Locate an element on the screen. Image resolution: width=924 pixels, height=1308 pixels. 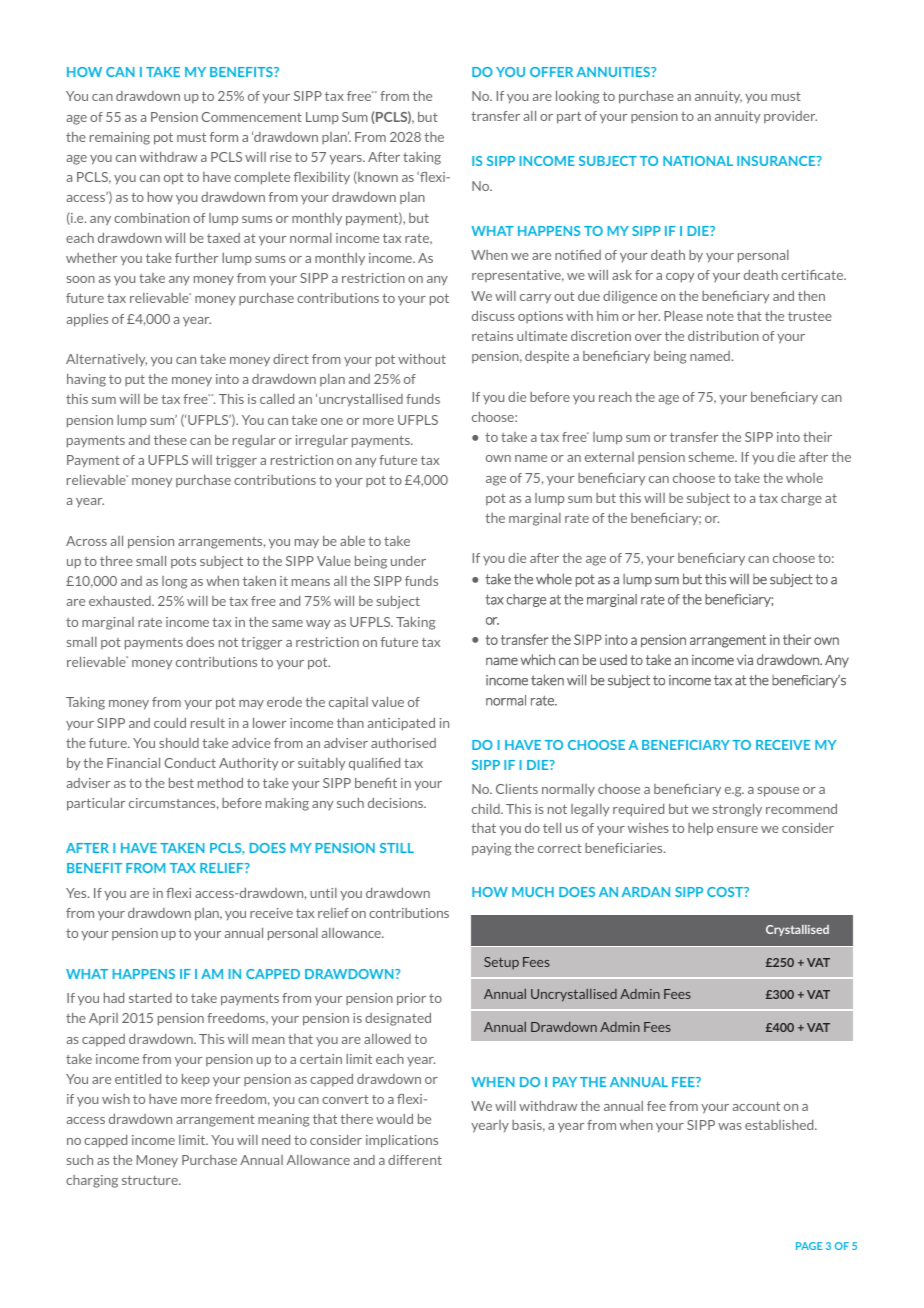
structure is located at coordinates (151, 1180).
